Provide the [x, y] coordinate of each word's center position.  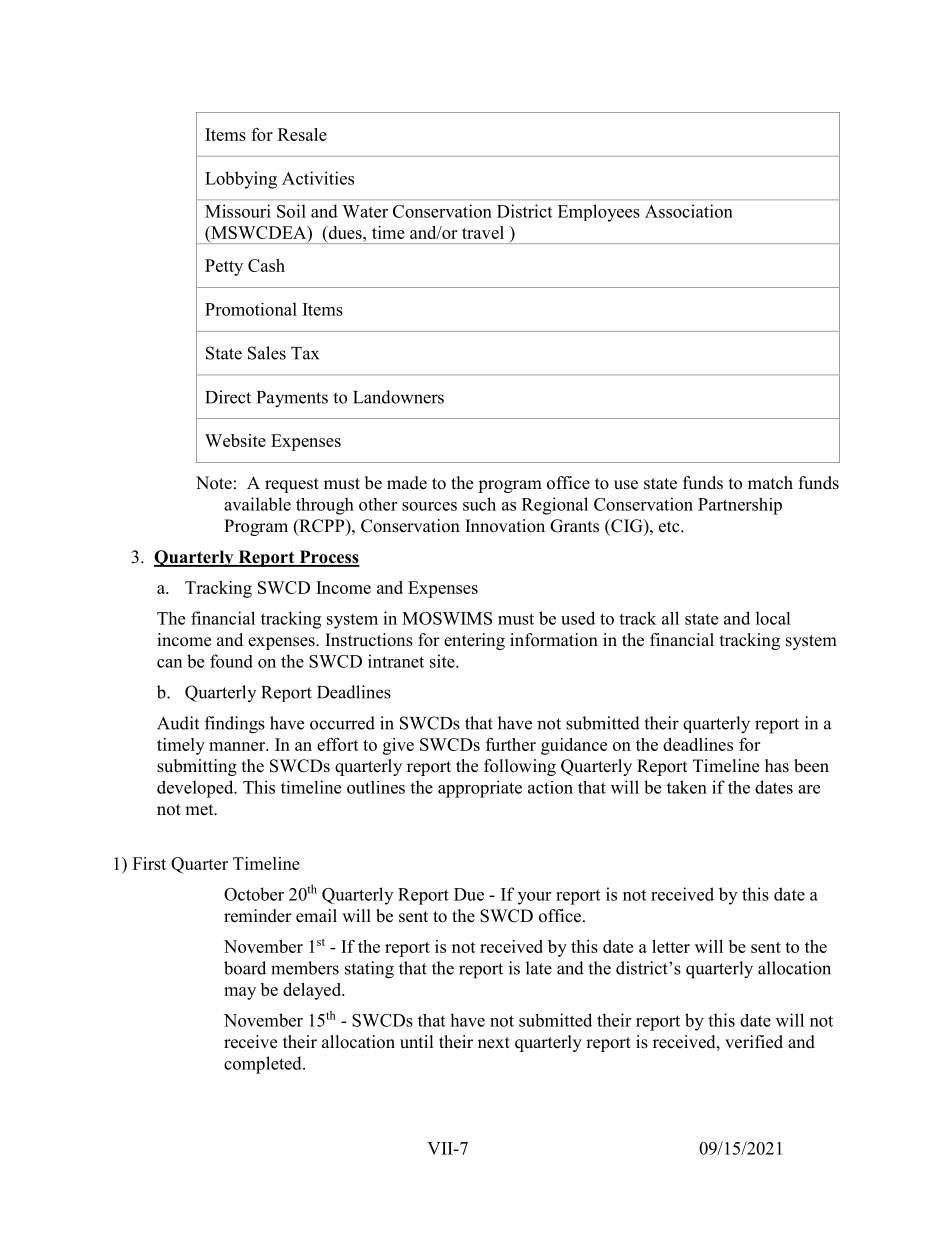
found [231, 661]
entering [474, 641]
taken [687, 787]
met [200, 810]
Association [689, 211]
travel [483, 232]
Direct [228, 397]
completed [264, 1065]
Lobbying [241, 180]
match [770, 483]
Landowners [398, 397]
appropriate [480, 789]
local [773, 618]
